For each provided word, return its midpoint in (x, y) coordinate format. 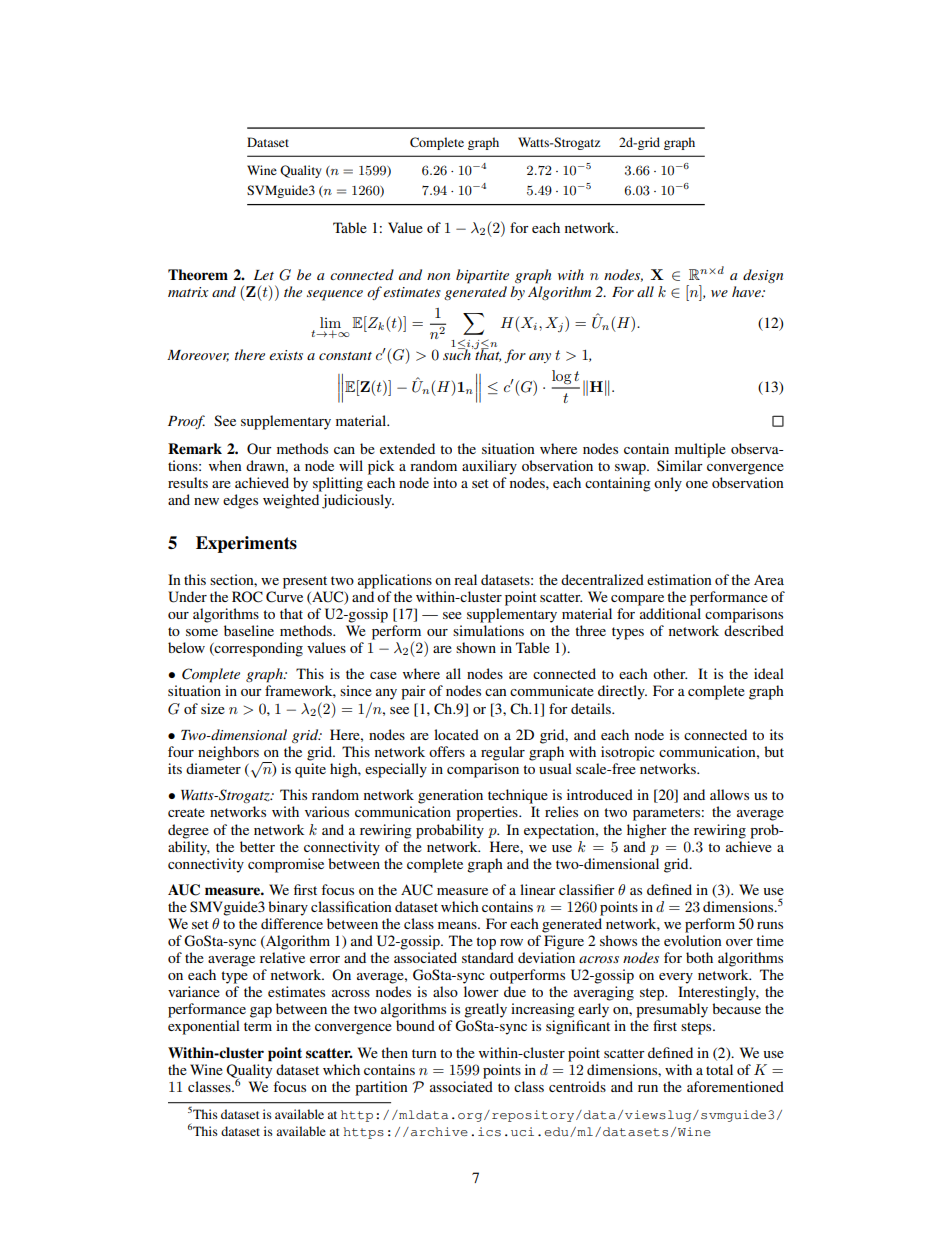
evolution (693, 940)
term (258, 1026)
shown (476, 647)
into (445, 482)
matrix (188, 292)
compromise (286, 865)
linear (538, 889)
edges (240, 501)
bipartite (482, 276)
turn (424, 1053)
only (668, 484)
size (213, 708)
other (670, 673)
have (747, 291)
